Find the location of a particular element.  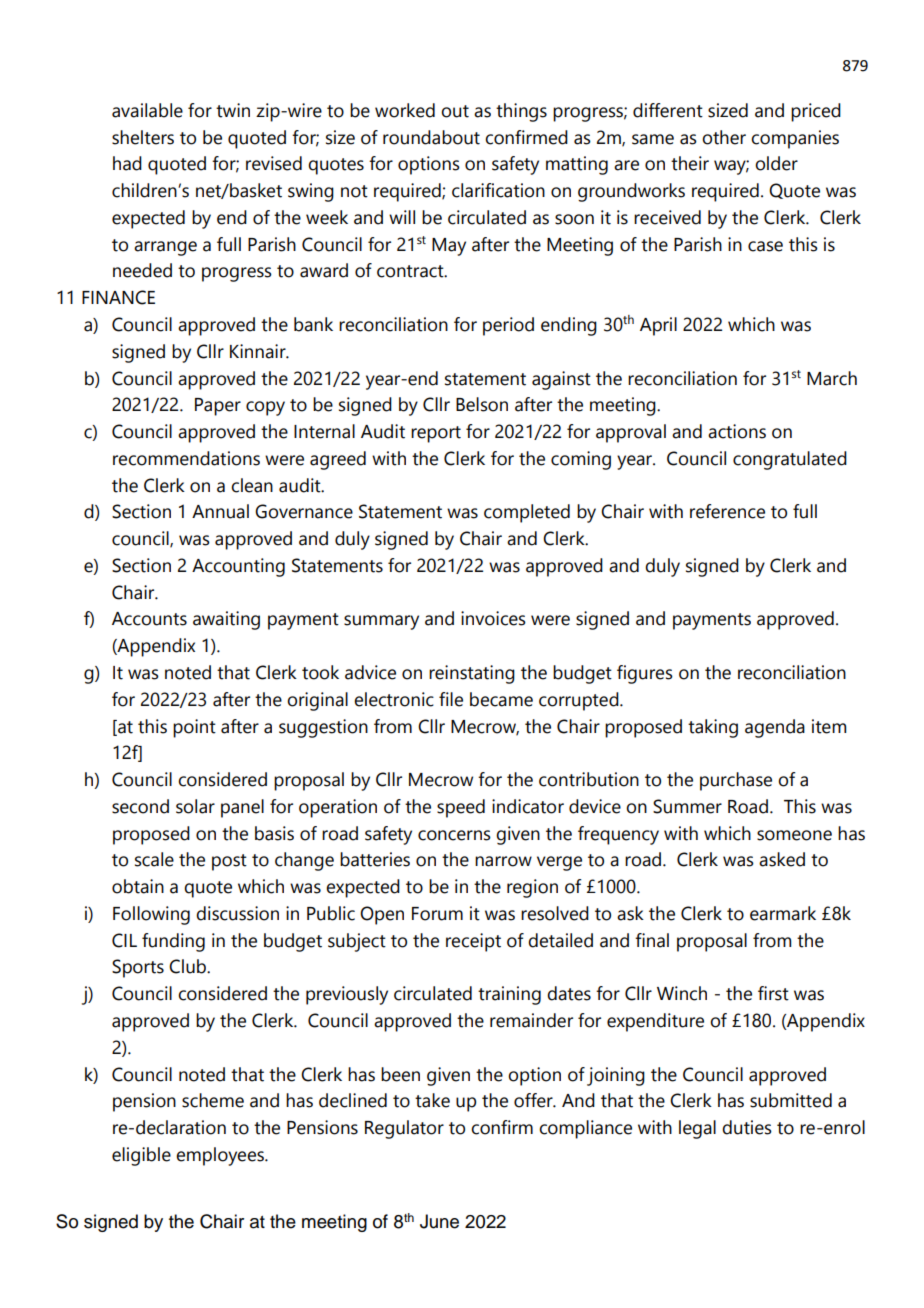

Accounting is located at coordinates (238, 567).
